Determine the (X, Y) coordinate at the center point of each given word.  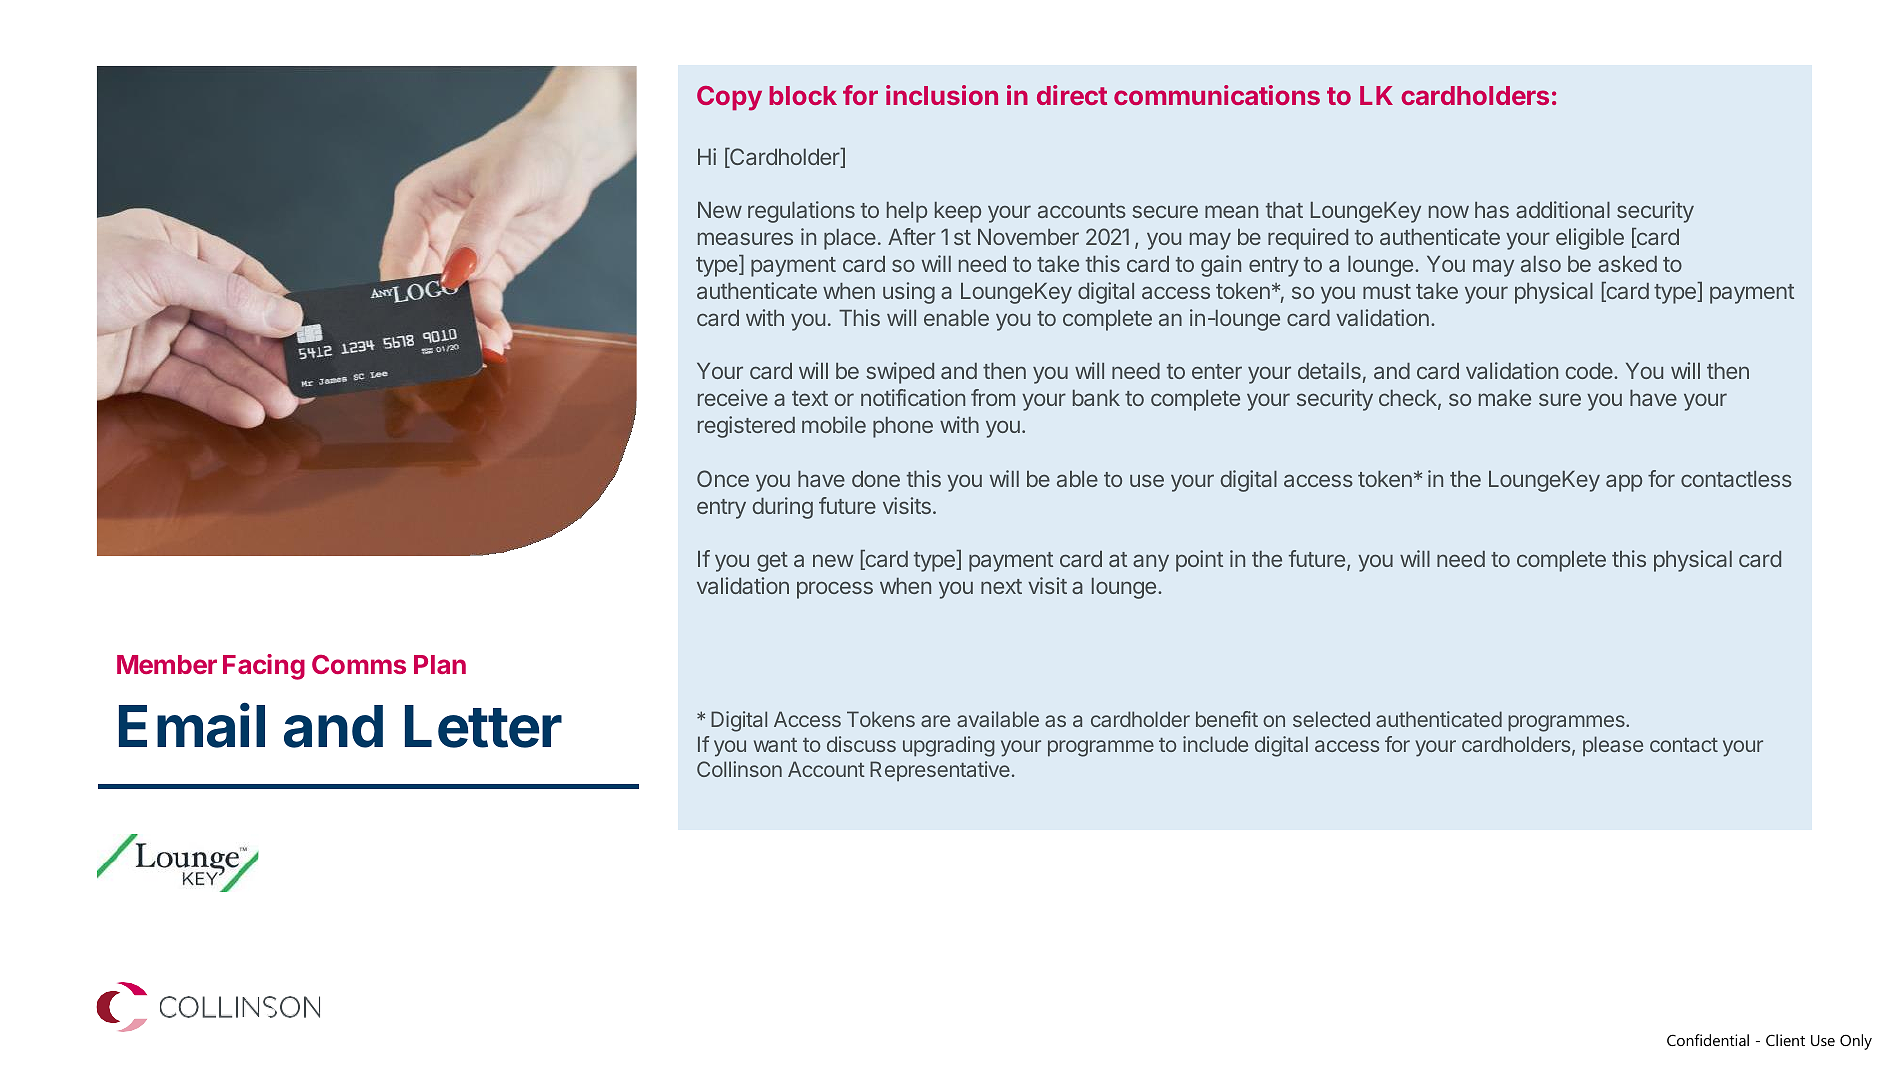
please (1613, 746)
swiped (900, 373)
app (1624, 483)
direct (1072, 95)
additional (1563, 209)
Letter (483, 726)
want (775, 745)
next (1001, 586)
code (1590, 371)
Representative (940, 771)
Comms (359, 664)
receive (733, 397)
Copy (729, 98)
